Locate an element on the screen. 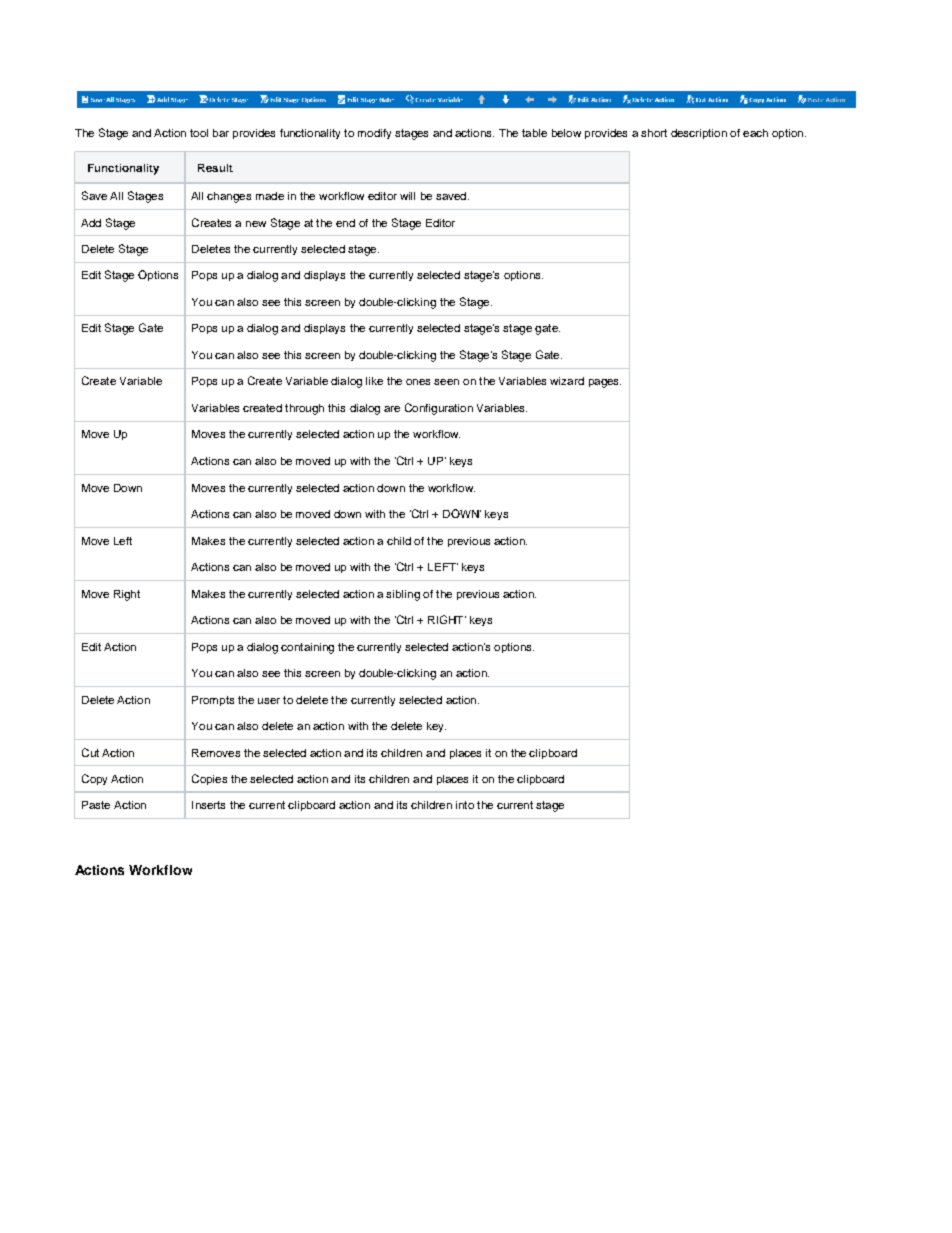 The image size is (952, 1233). wizard is located at coordinates (567, 381).
